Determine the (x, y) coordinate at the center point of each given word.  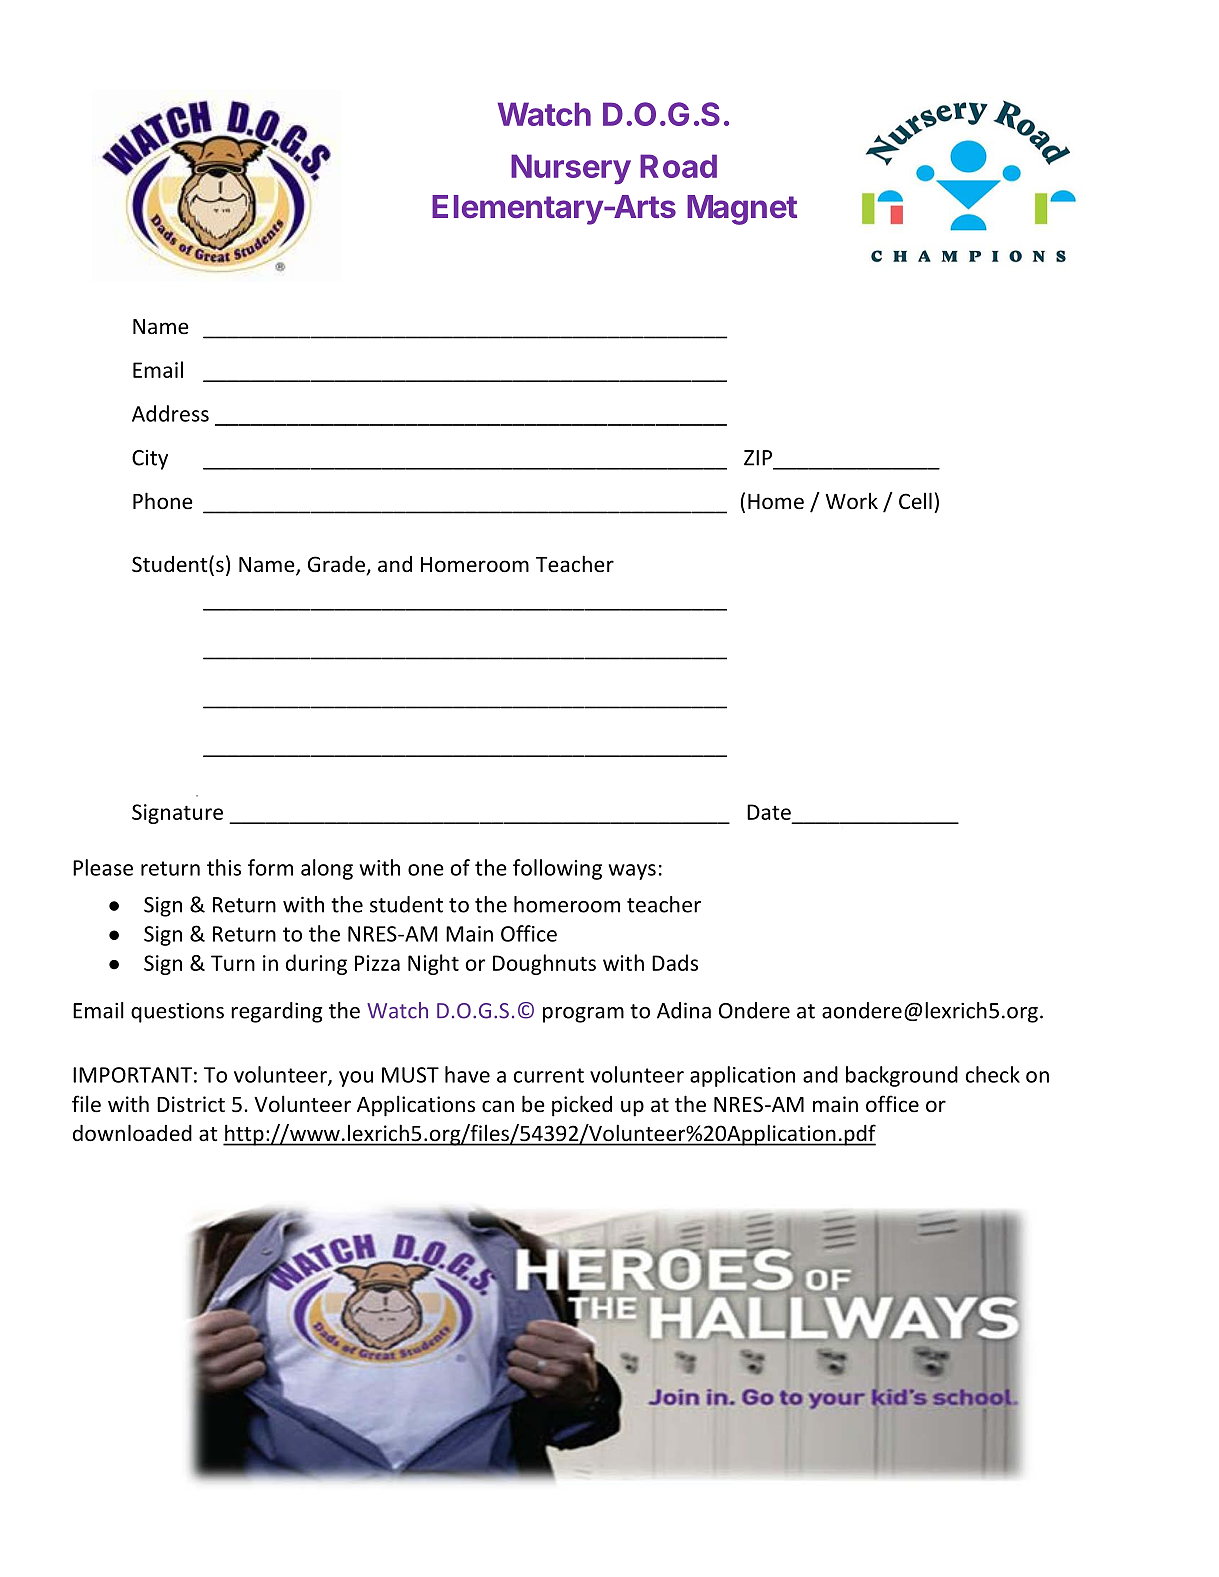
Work (851, 501)
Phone (163, 501)
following (557, 869)
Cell (915, 500)
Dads (675, 962)
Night (433, 964)
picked (582, 1106)
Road (678, 166)
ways (632, 872)
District (191, 1104)
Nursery (571, 169)
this (224, 867)
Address (170, 413)
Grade (337, 565)
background (902, 1076)
